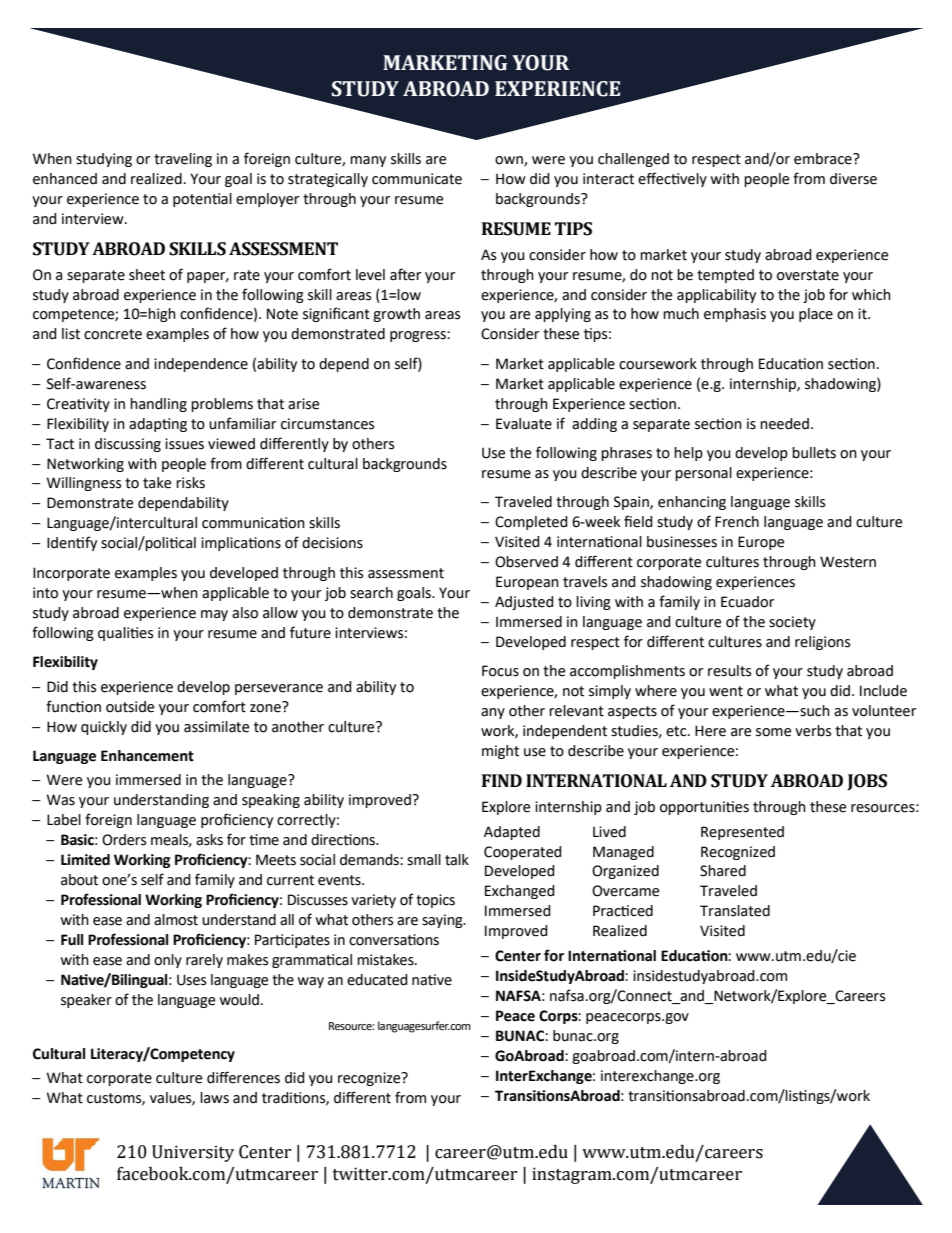 The image size is (952, 1233). What do you see at coordinates (193, 1153) in the page?
I see `University` at bounding box center [193, 1153].
